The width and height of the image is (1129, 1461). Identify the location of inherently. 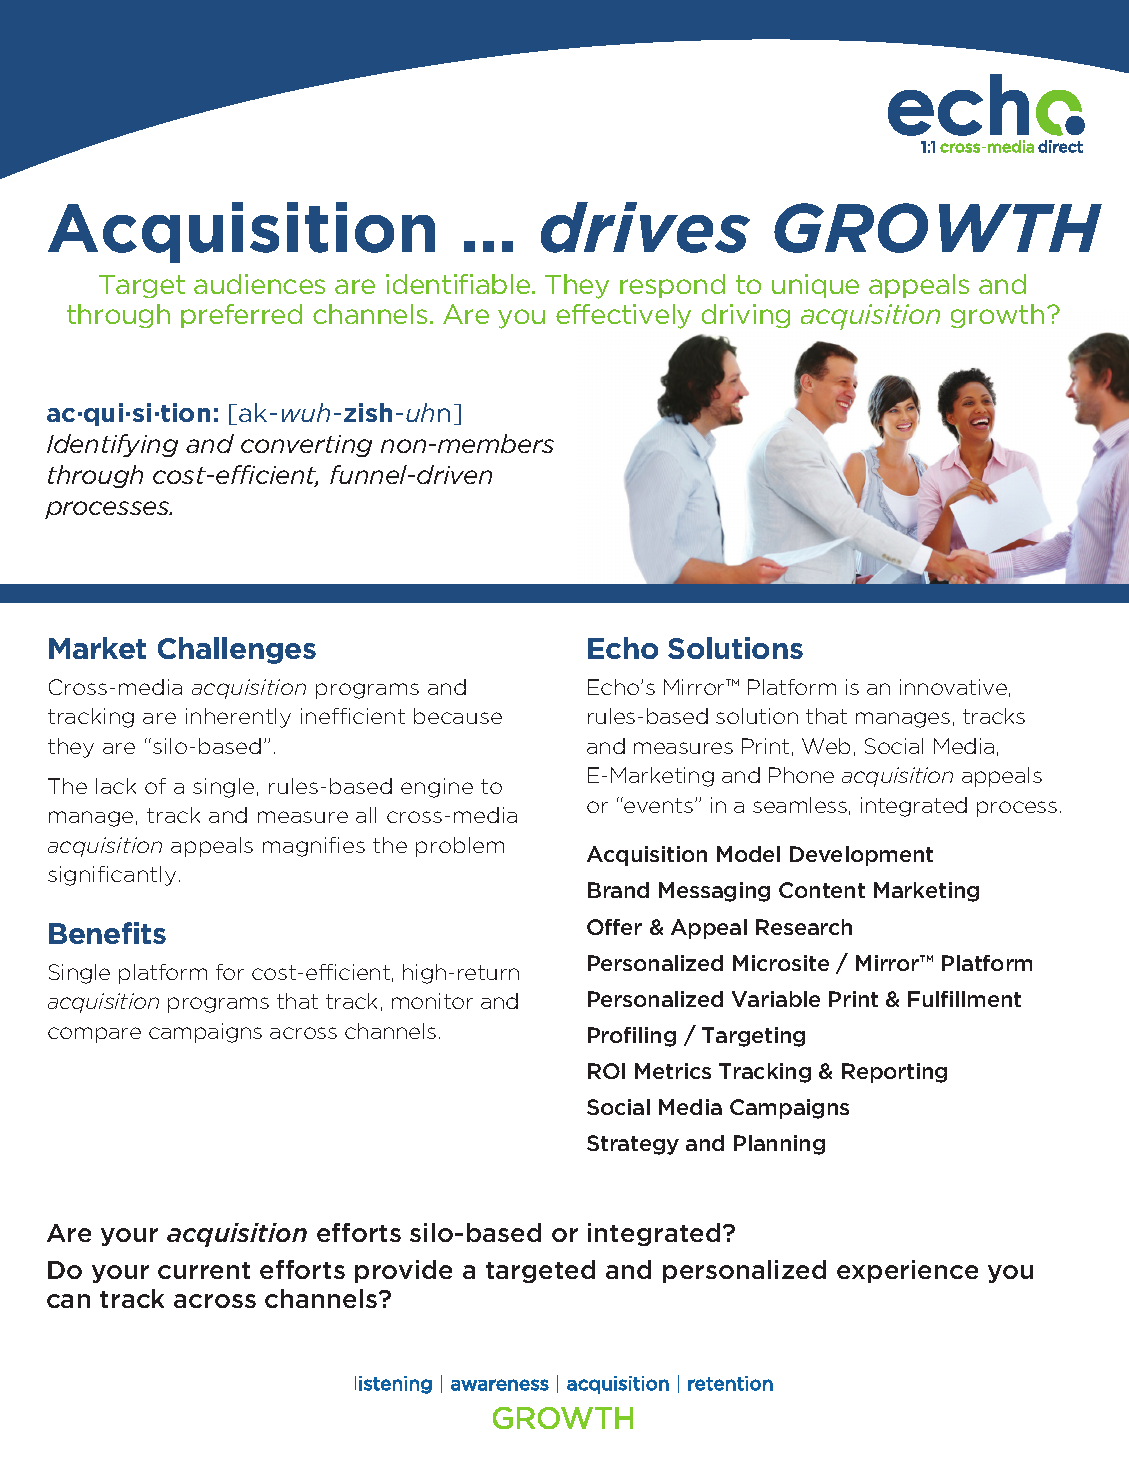
(238, 718).
